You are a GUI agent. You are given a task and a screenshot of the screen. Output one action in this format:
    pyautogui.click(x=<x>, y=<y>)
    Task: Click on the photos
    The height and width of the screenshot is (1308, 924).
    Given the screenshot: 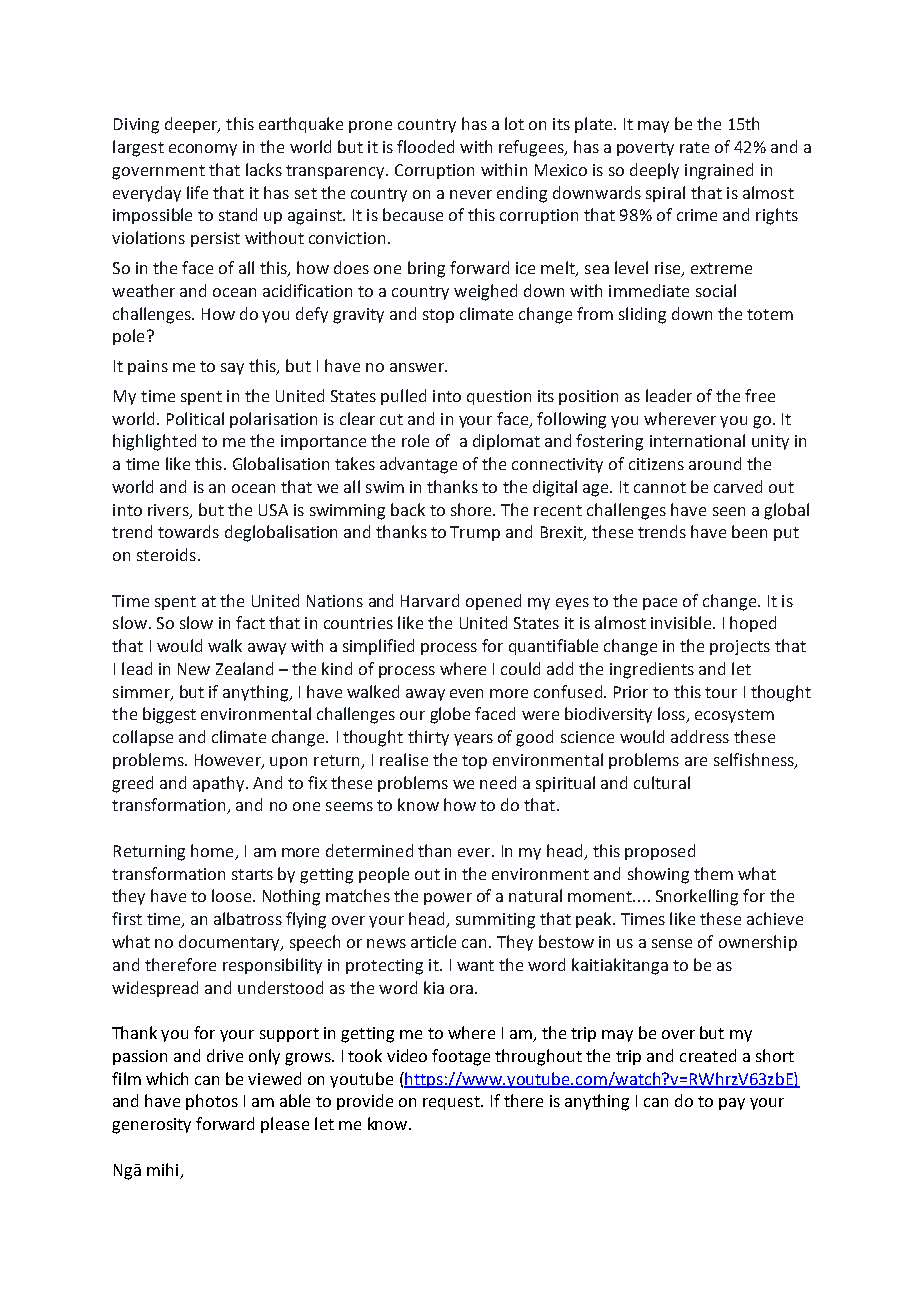 What is the action you would take?
    pyautogui.click(x=212, y=1102)
